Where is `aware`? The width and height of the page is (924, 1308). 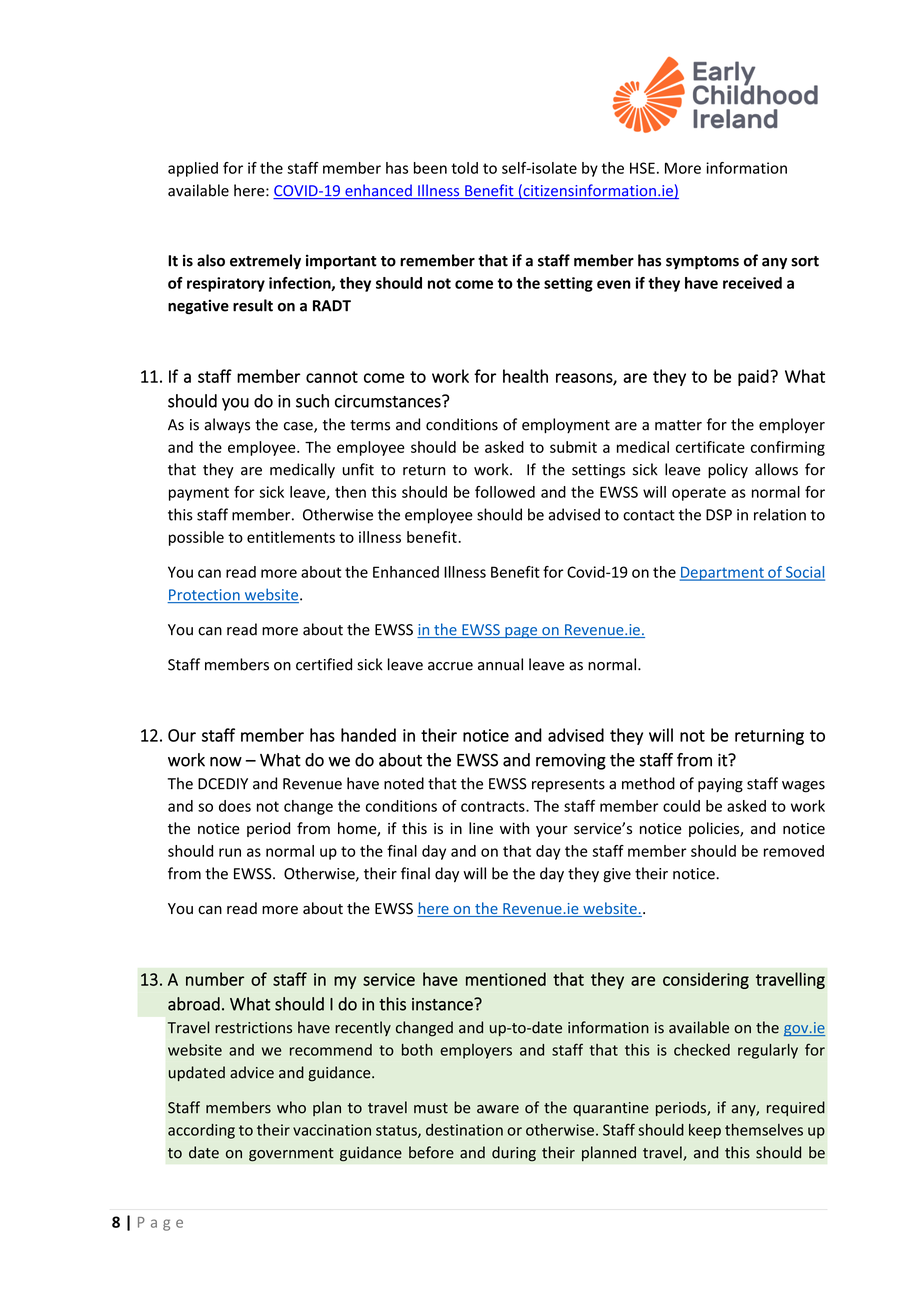 aware is located at coordinates (498, 1109).
